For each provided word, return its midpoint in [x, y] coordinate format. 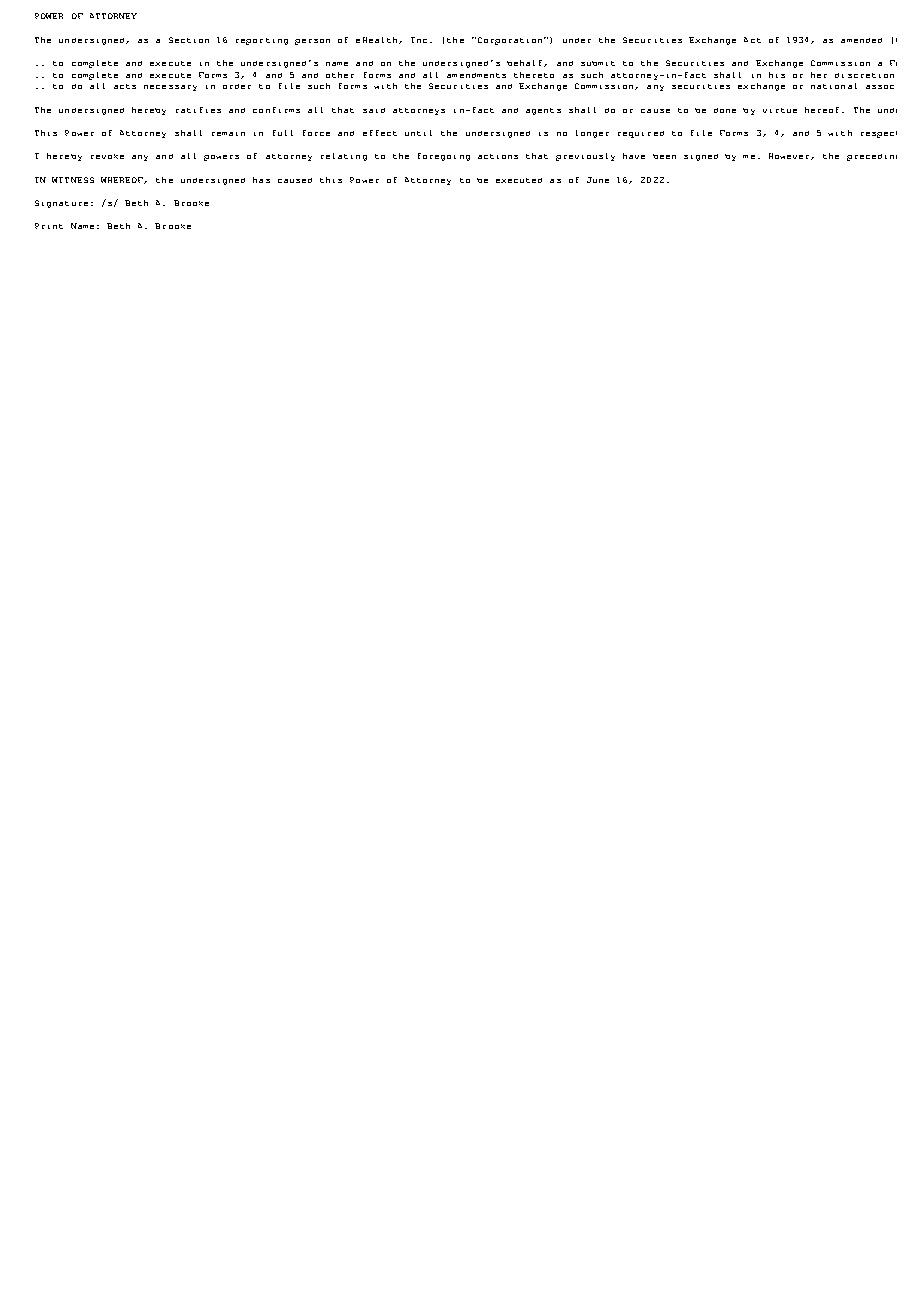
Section [189, 40]
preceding [872, 157]
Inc [419, 40]
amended [861, 40]
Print [49, 226]
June [598, 180]
